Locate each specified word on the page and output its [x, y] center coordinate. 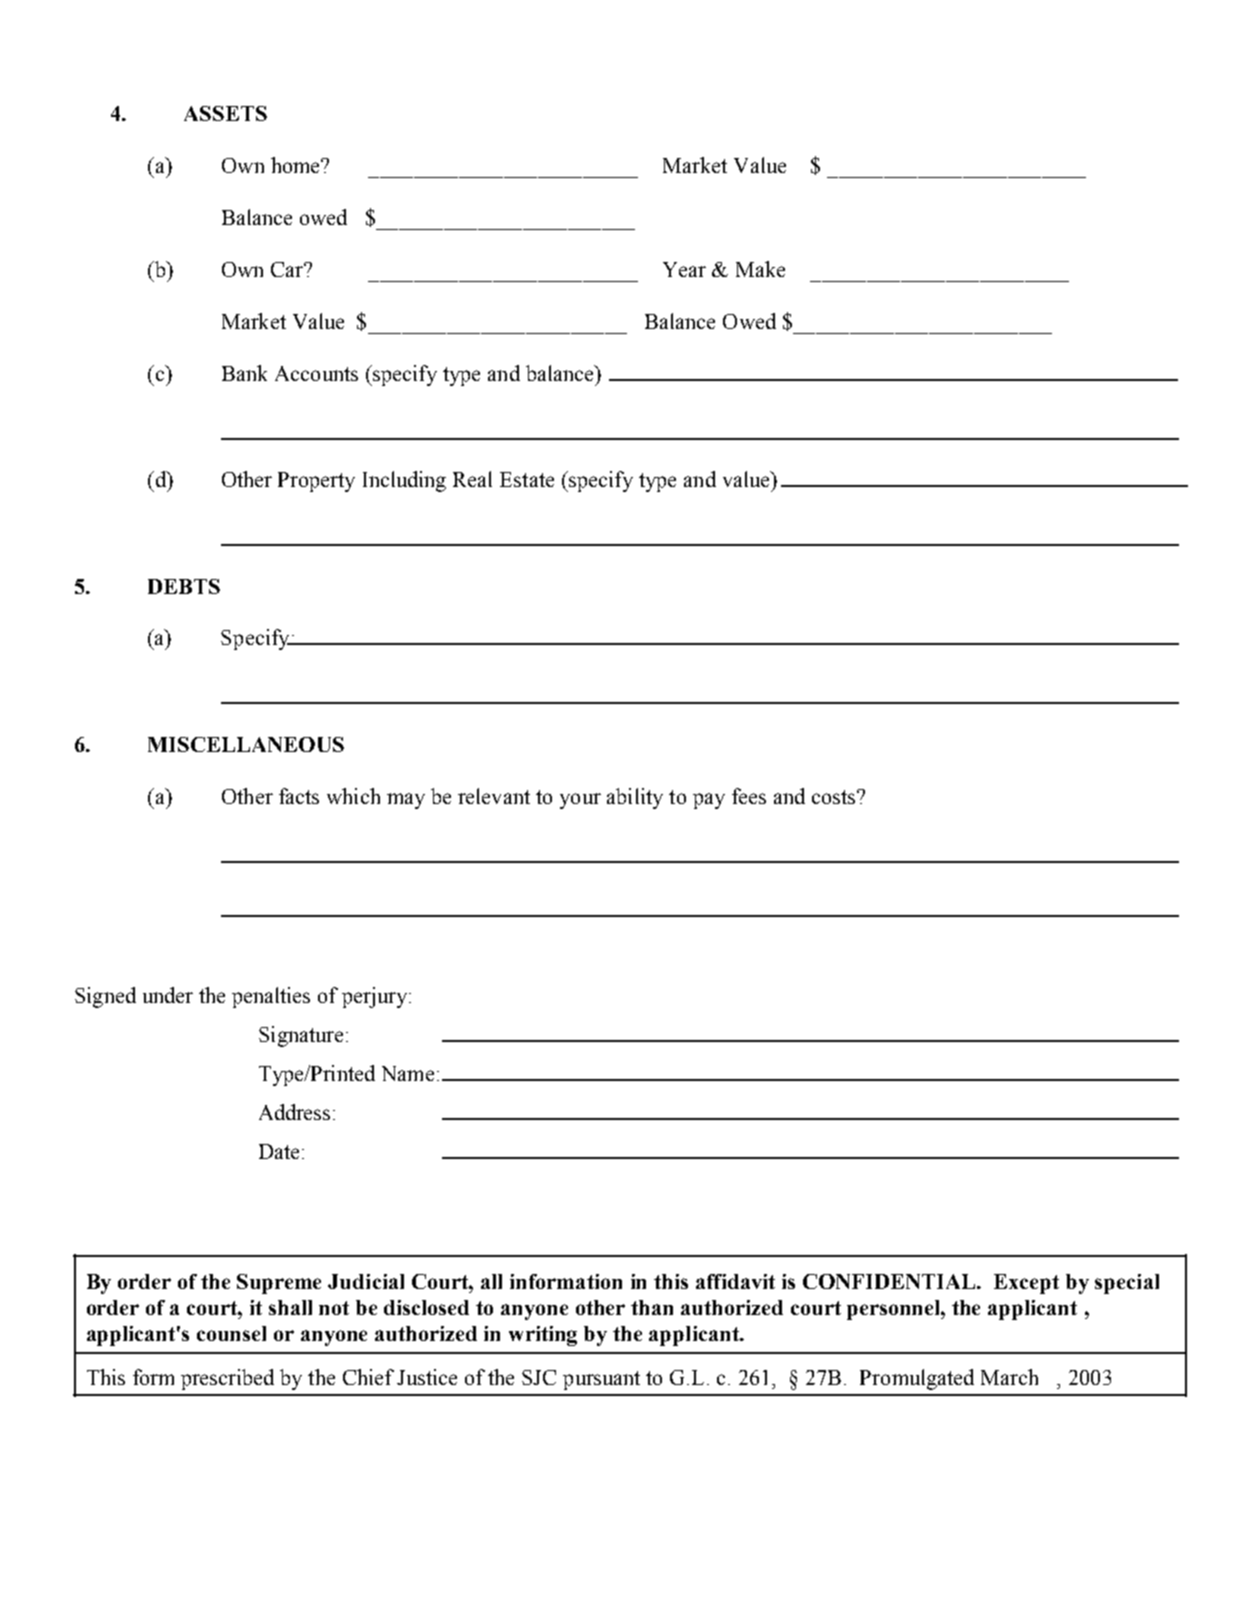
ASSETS [225, 113]
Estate [527, 479]
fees [749, 796]
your [580, 801]
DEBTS [184, 586]
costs [833, 797]
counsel [231, 1333]
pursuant [601, 1380]
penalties [271, 997]
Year [684, 269]
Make [760, 269]
